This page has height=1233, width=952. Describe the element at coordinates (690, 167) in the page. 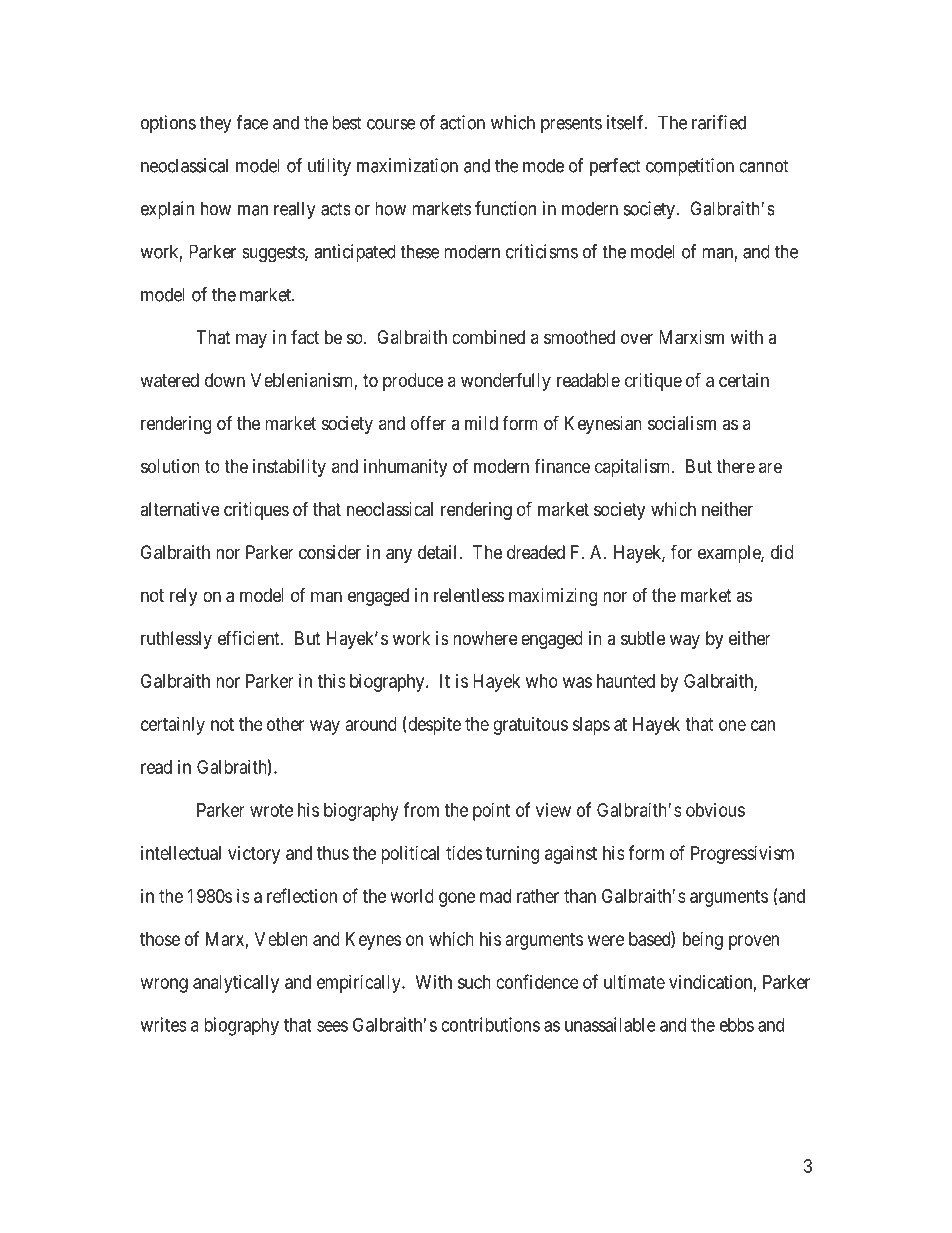

I see `competition` at that location.
